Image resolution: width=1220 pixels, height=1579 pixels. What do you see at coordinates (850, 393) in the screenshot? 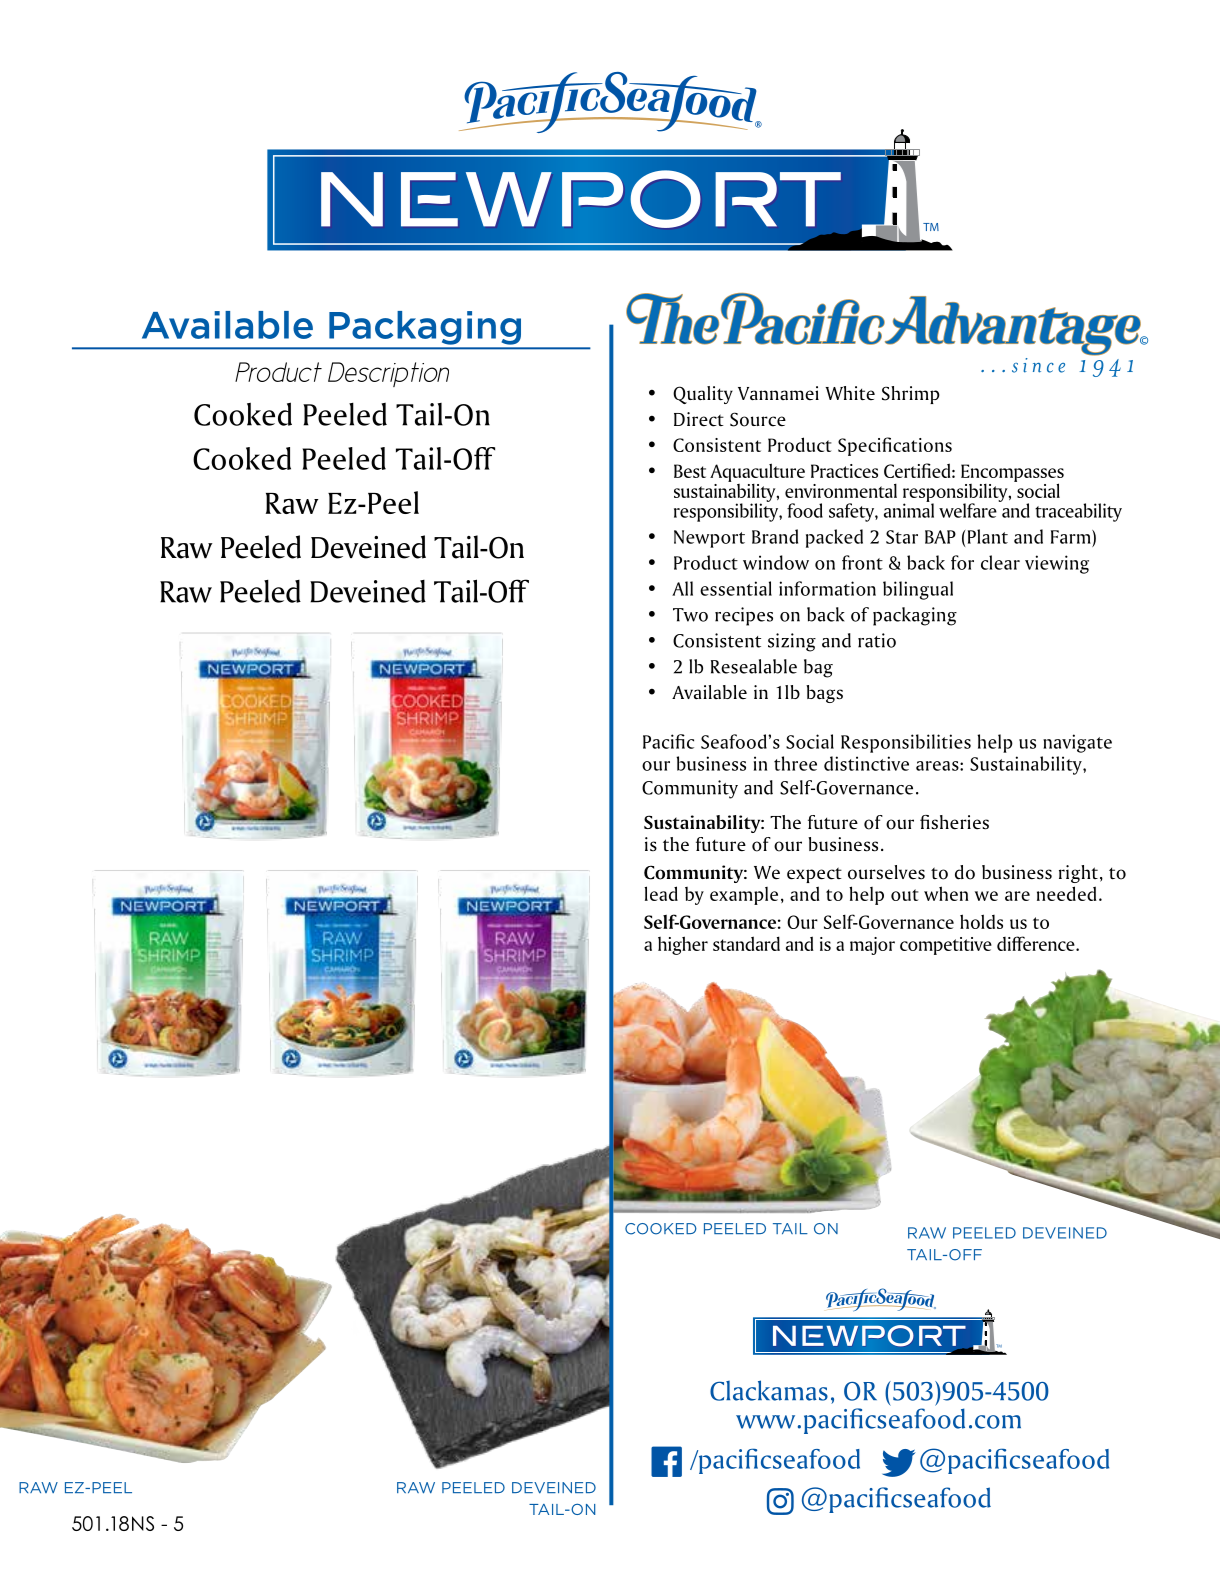
I see `White` at bounding box center [850, 393].
